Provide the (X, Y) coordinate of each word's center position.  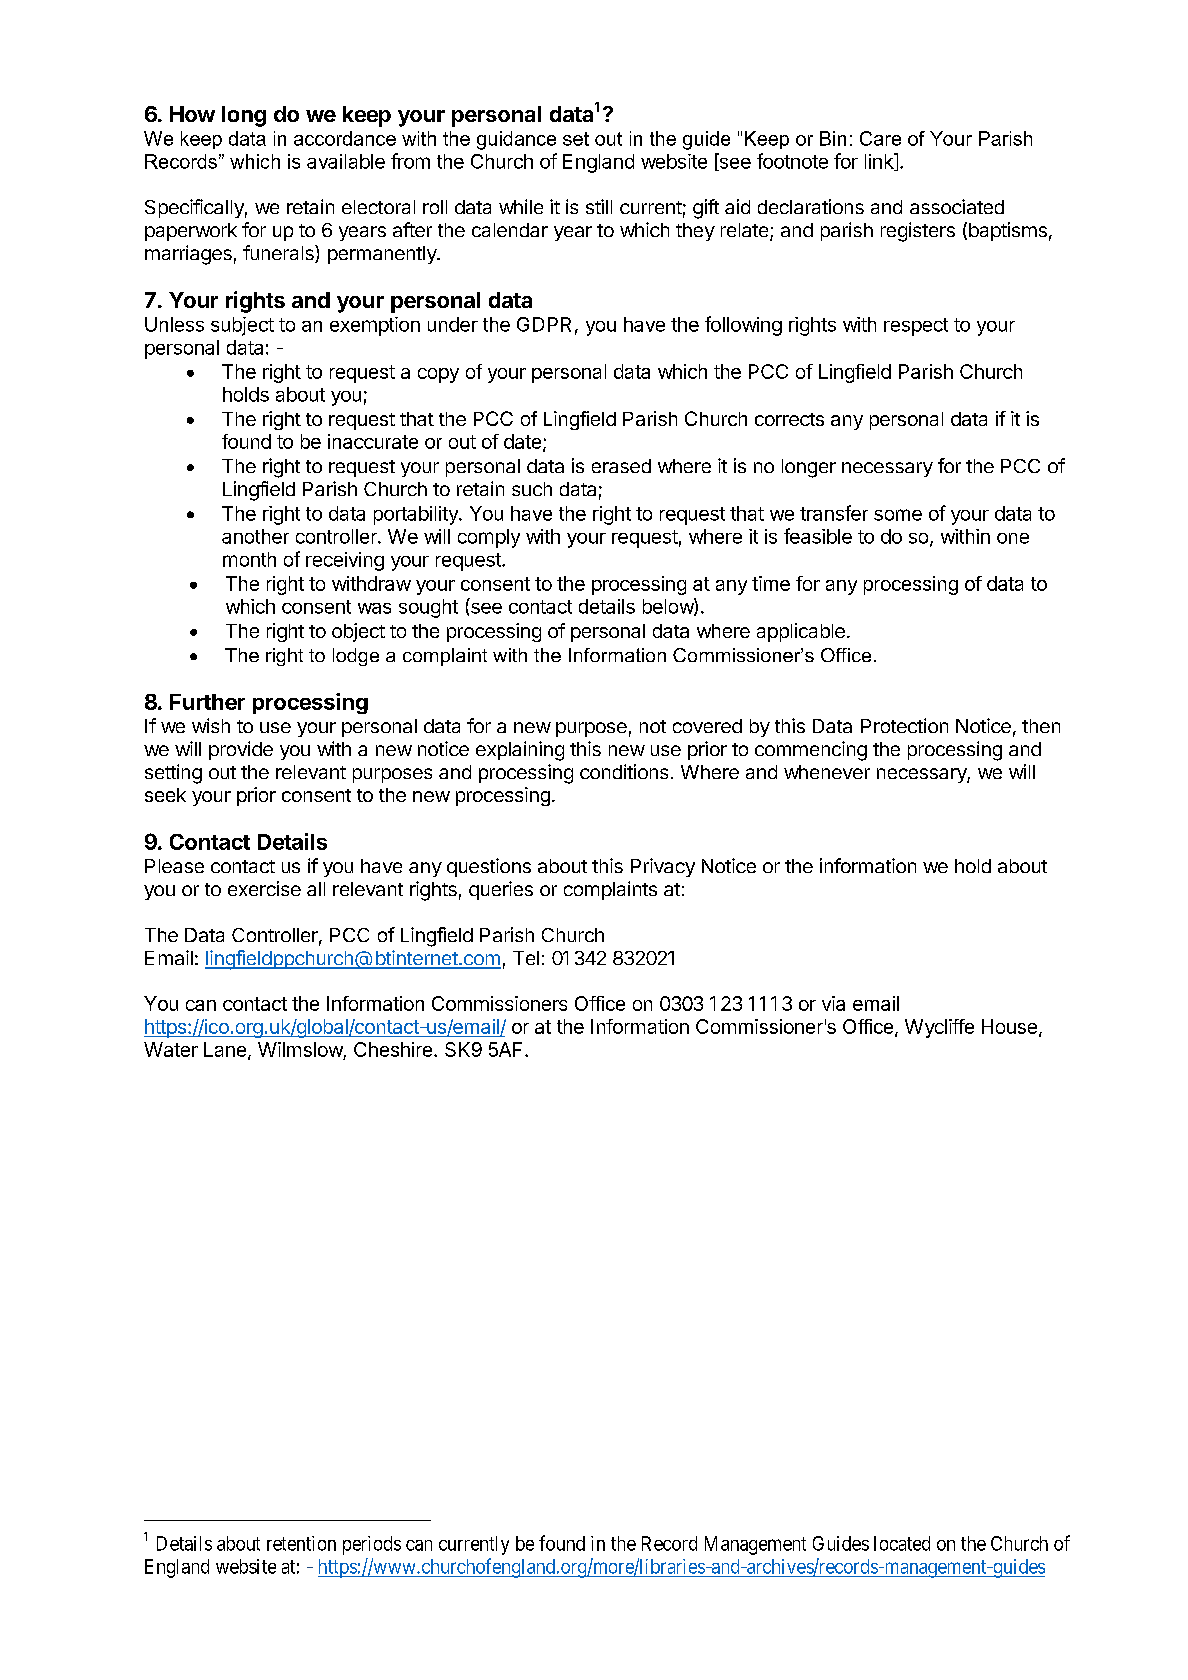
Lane (225, 1049)
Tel (526, 958)
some (898, 515)
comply (489, 538)
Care (880, 138)
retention (301, 1543)
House (1009, 1026)
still (599, 206)
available (346, 161)
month (249, 559)
